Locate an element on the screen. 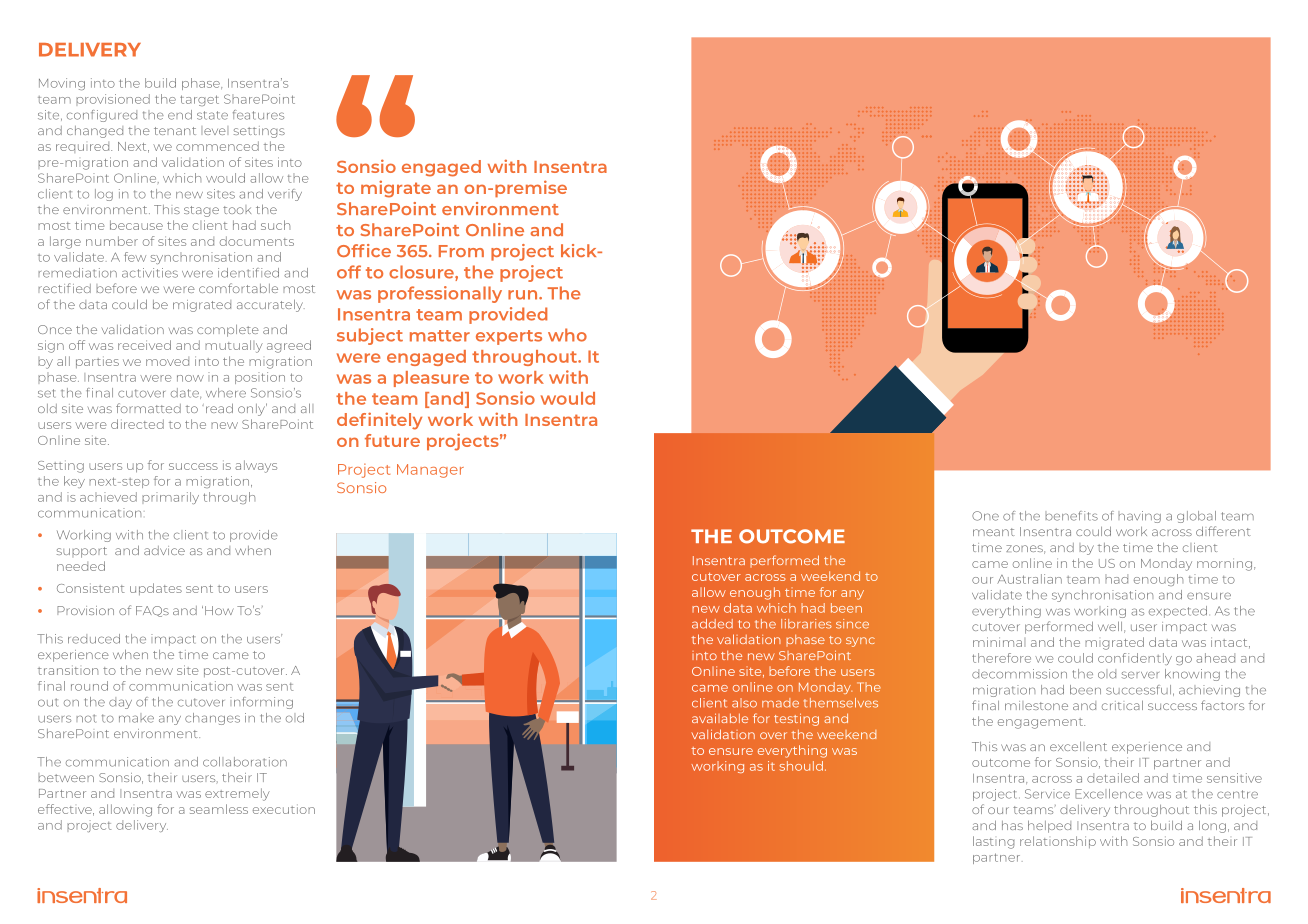 The image size is (1308, 924). From is located at coordinates (461, 251).
